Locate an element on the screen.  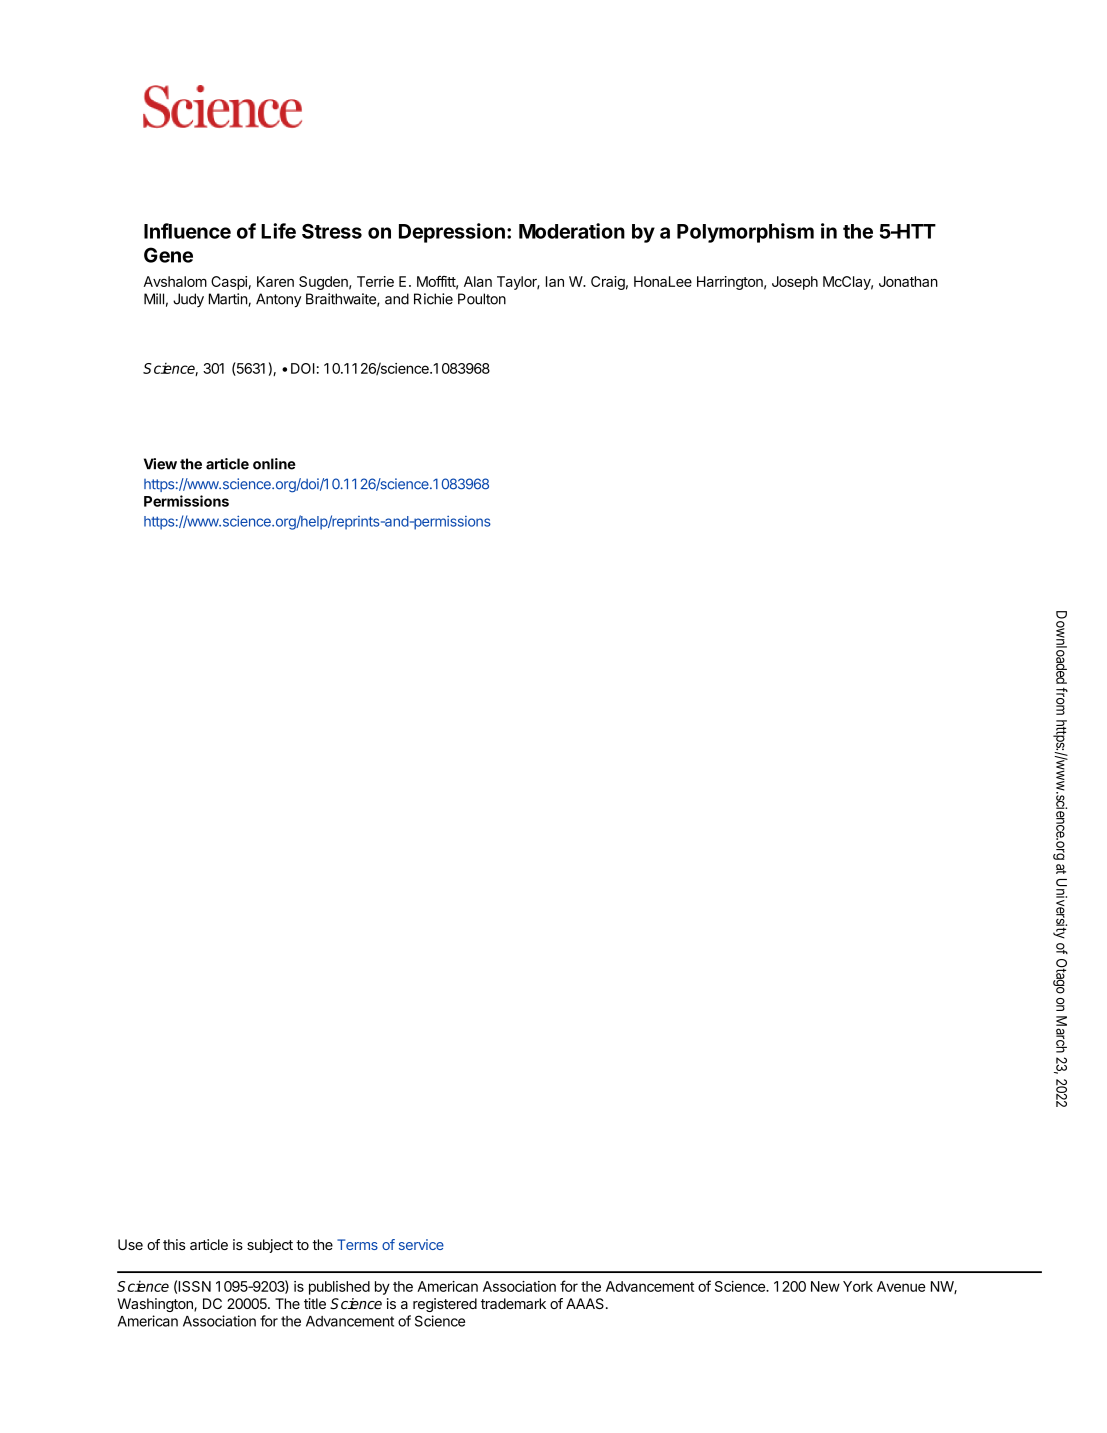
Caspi is located at coordinates (229, 283).
